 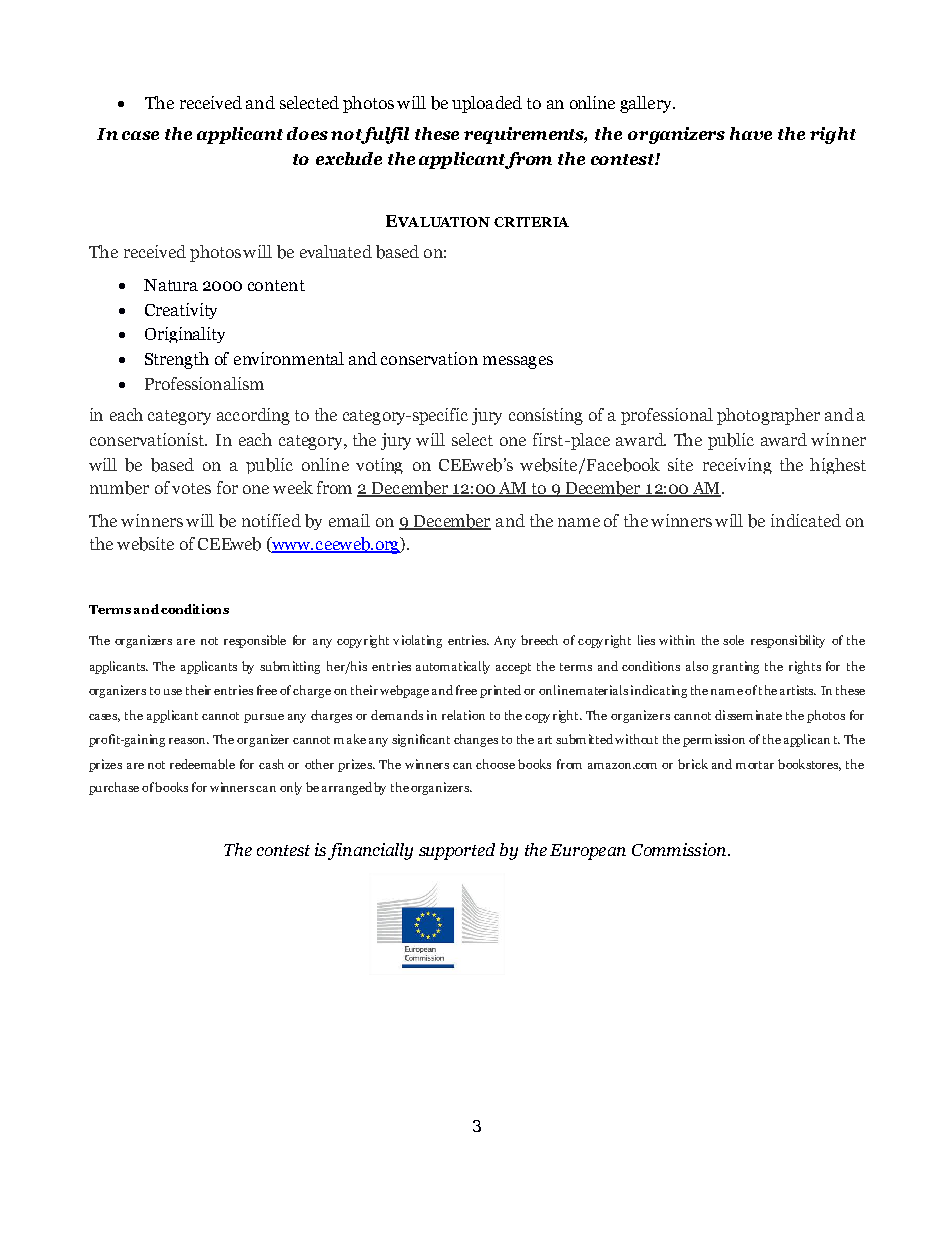 I want to click on have, so click(x=751, y=133).
